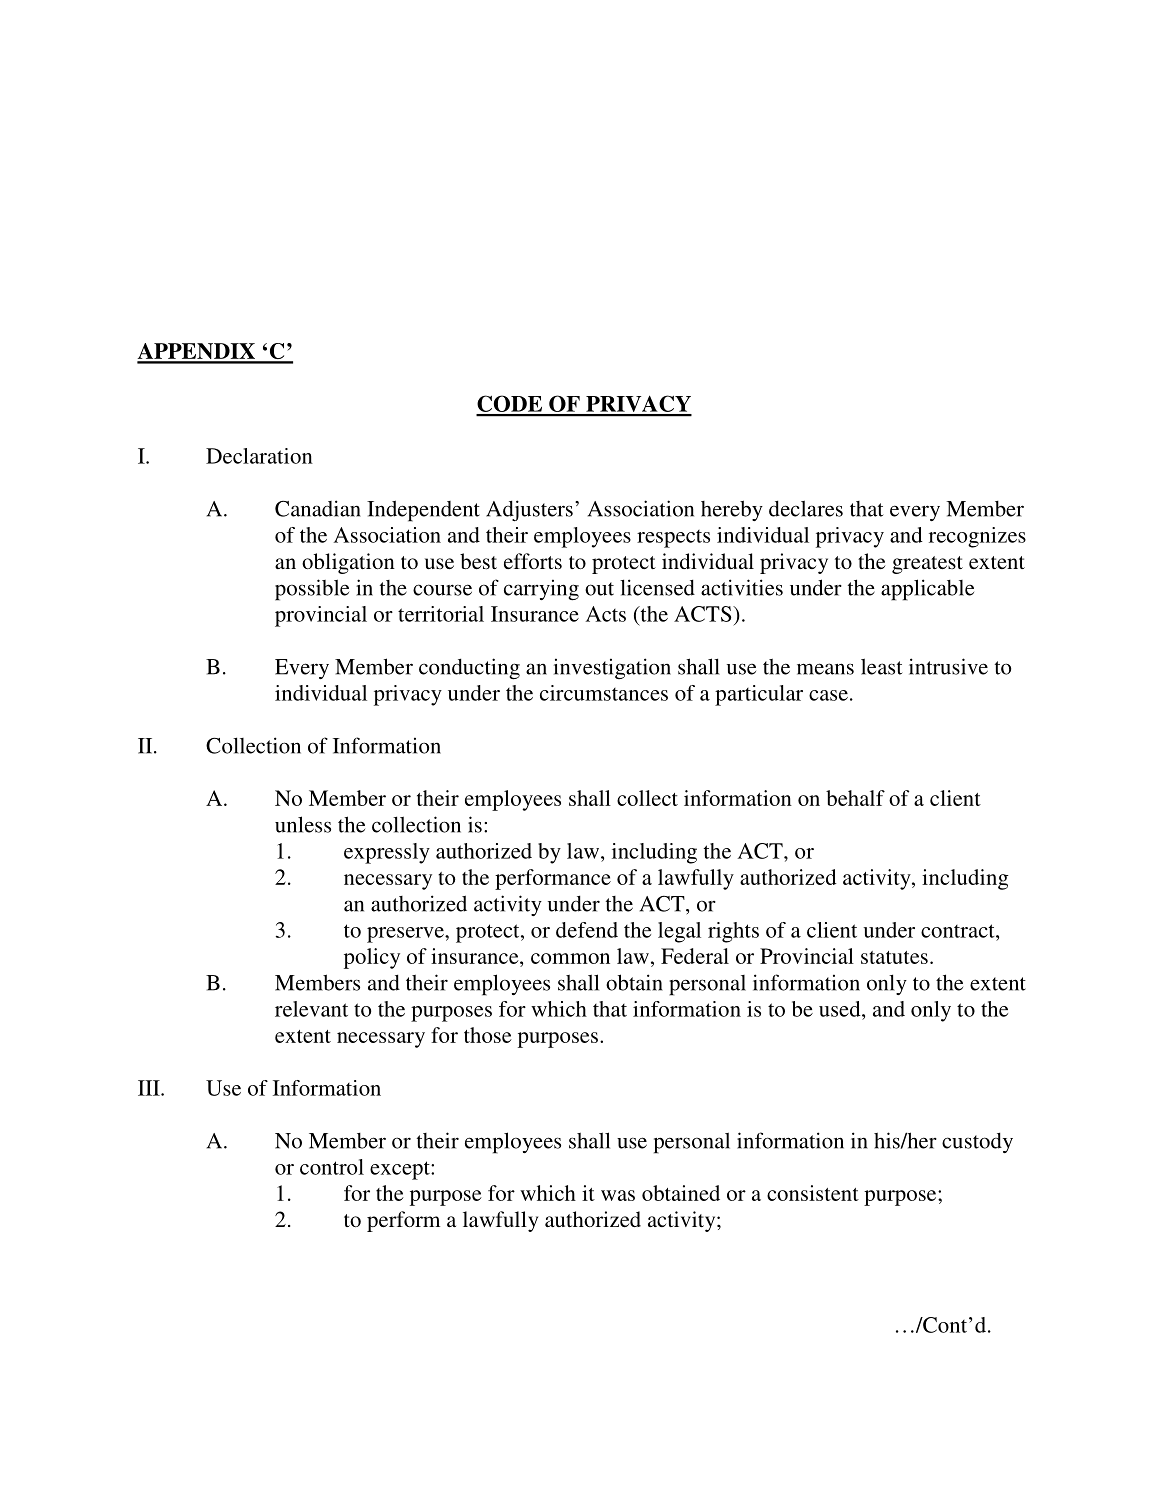  Describe the element at coordinates (259, 456) in the page. I see `Declaration` at that location.
